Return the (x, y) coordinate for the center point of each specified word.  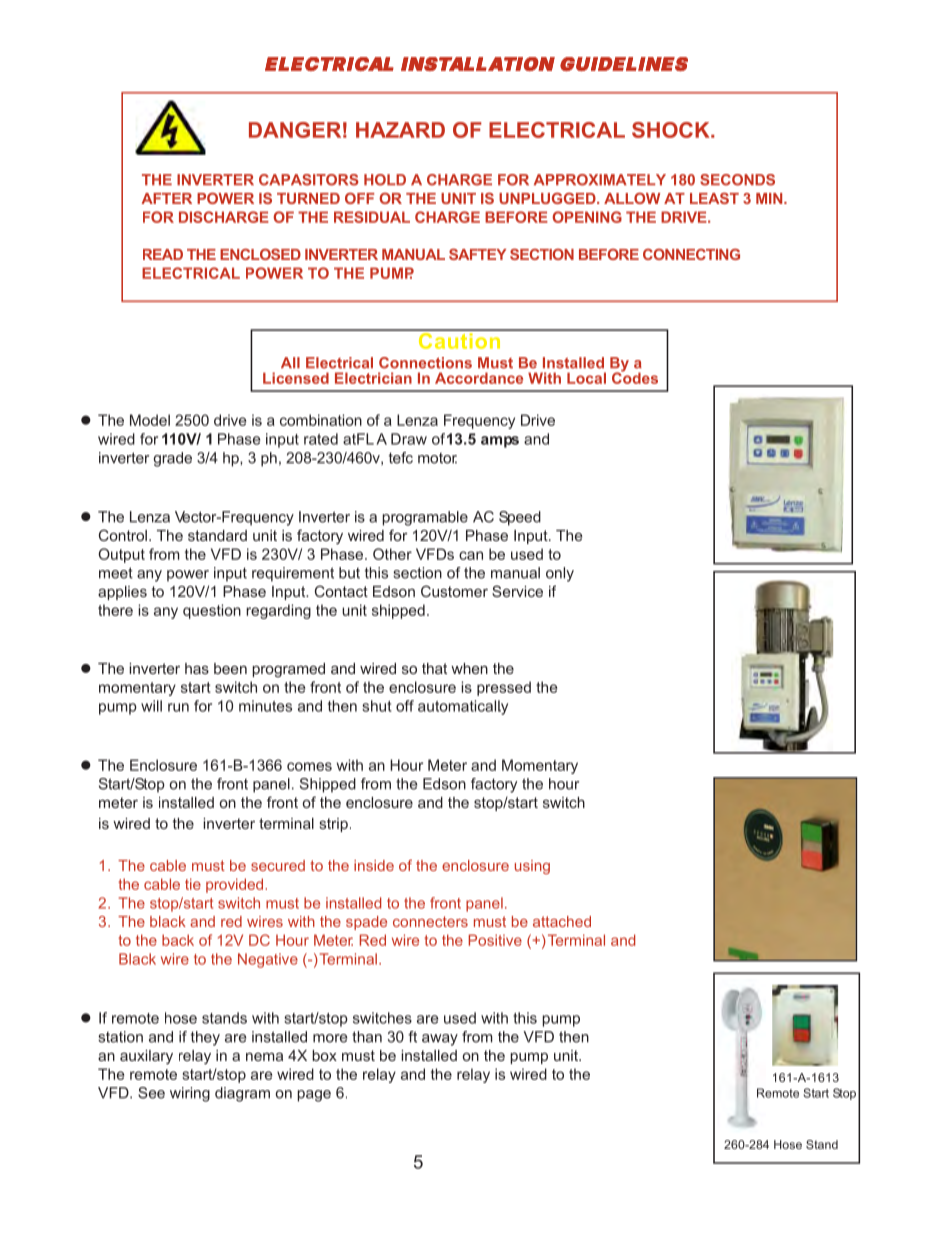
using (532, 867)
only (560, 574)
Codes (635, 377)
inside (374, 865)
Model (150, 420)
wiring (190, 1094)
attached (562, 921)
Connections (425, 363)
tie (193, 884)
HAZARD (400, 130)
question (212, 611)
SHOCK (672, 130)
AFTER (166, 198)
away (440, 1040)
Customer (454, 591)
